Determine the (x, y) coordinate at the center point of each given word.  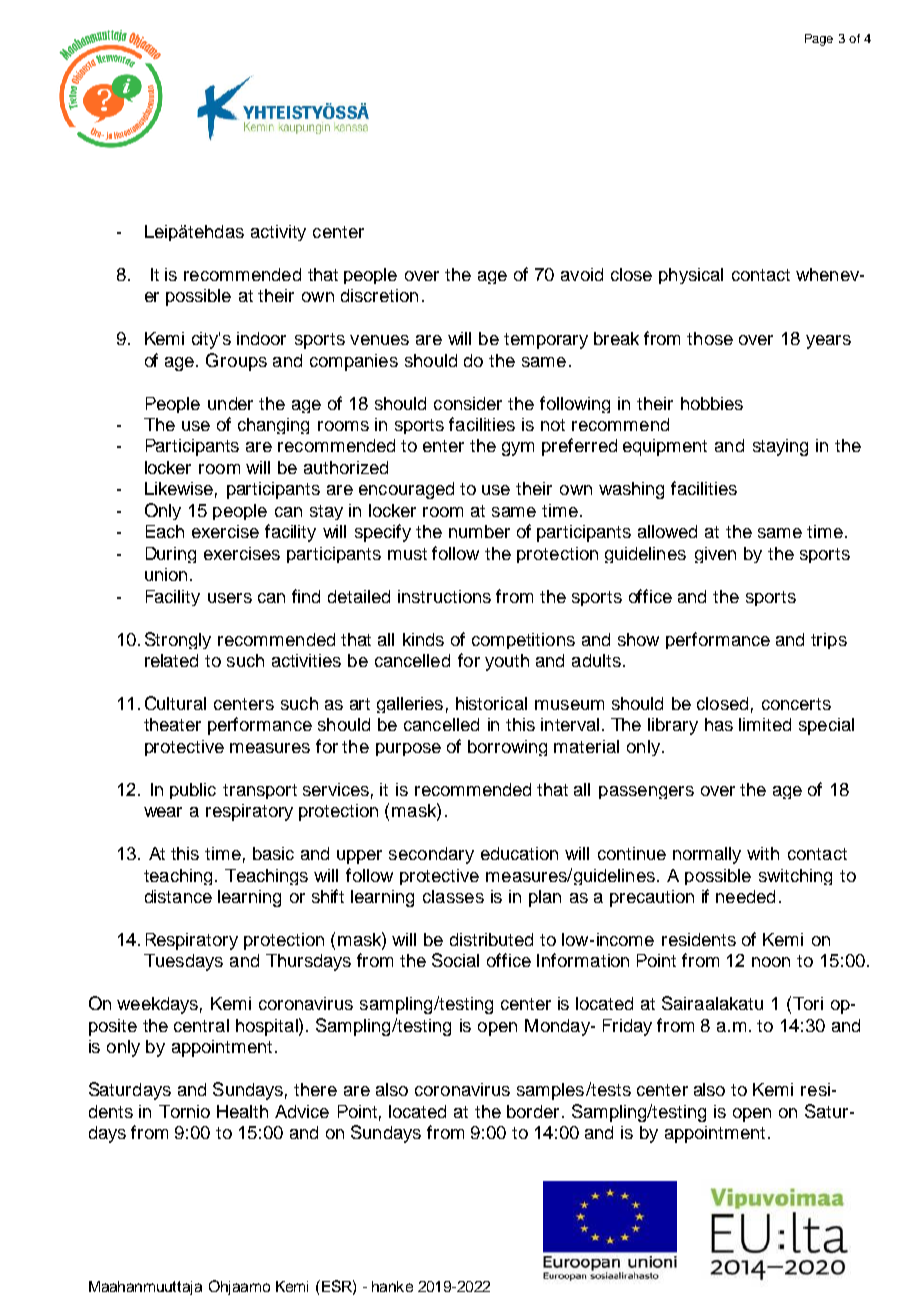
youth (507, 662)
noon (771, 962)
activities (306, 660)
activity (278, 233)
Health (242, 1111)
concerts (796, 704)
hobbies (712, 403)
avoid (582, 274)
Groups (236, 362)
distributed (491, 939)
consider (468, 403)
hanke (392, 1286)
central (201, 1025)
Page (819, 40)
